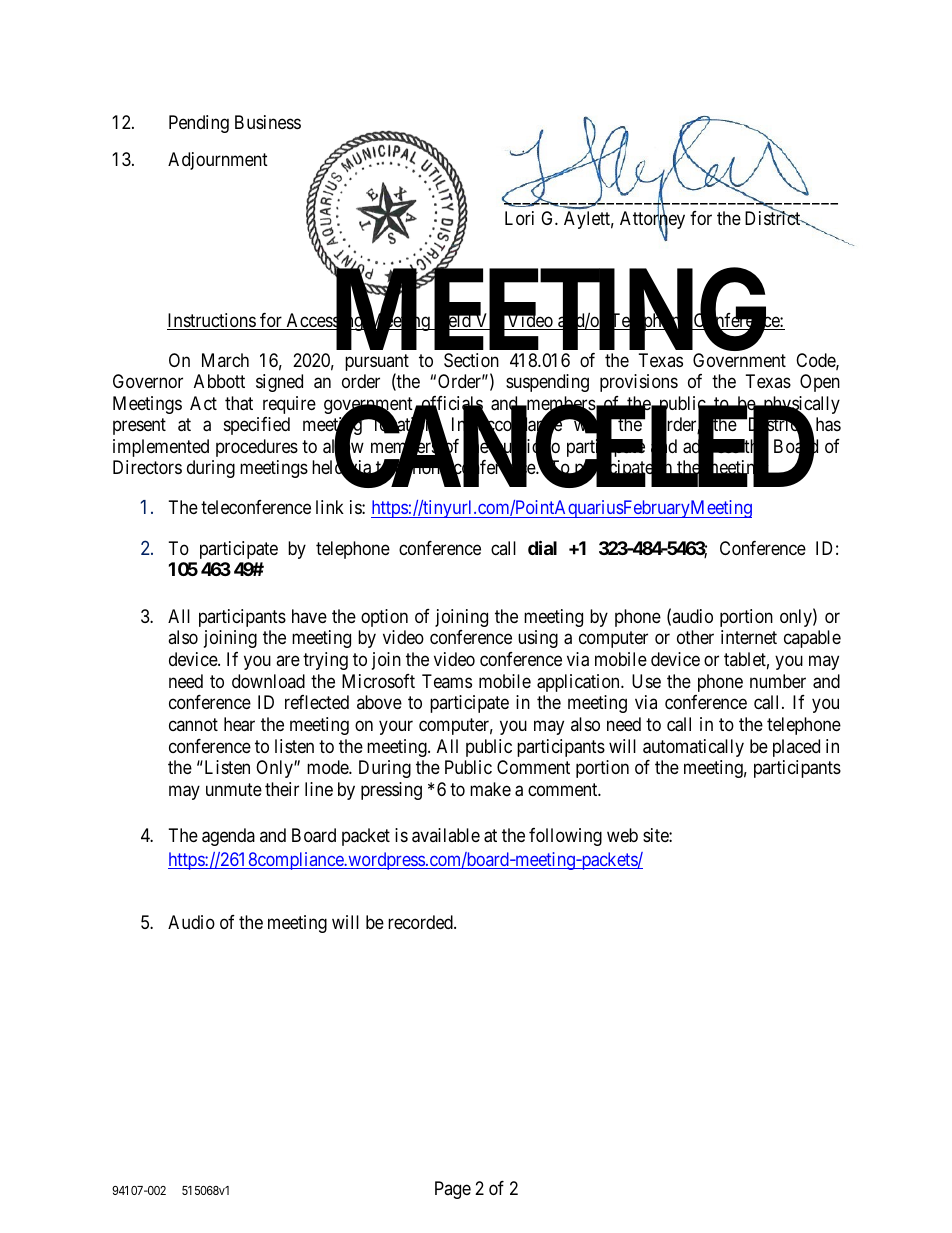  What do you see at coordinates (519, 218) in the screenshot?
I see `Lori` at bounding box center [519, 218].
